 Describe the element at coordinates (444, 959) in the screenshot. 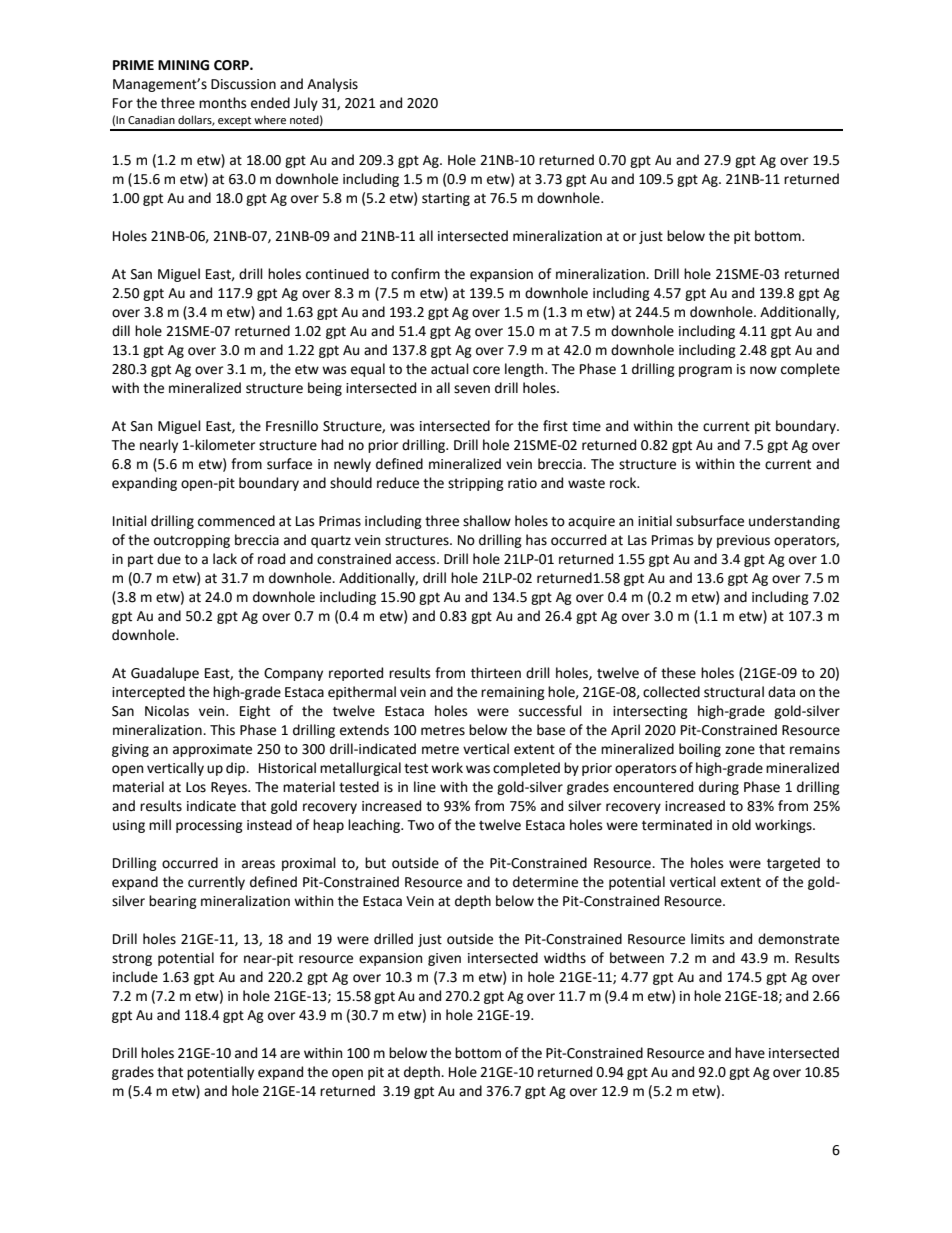

I see `given` at that location.
